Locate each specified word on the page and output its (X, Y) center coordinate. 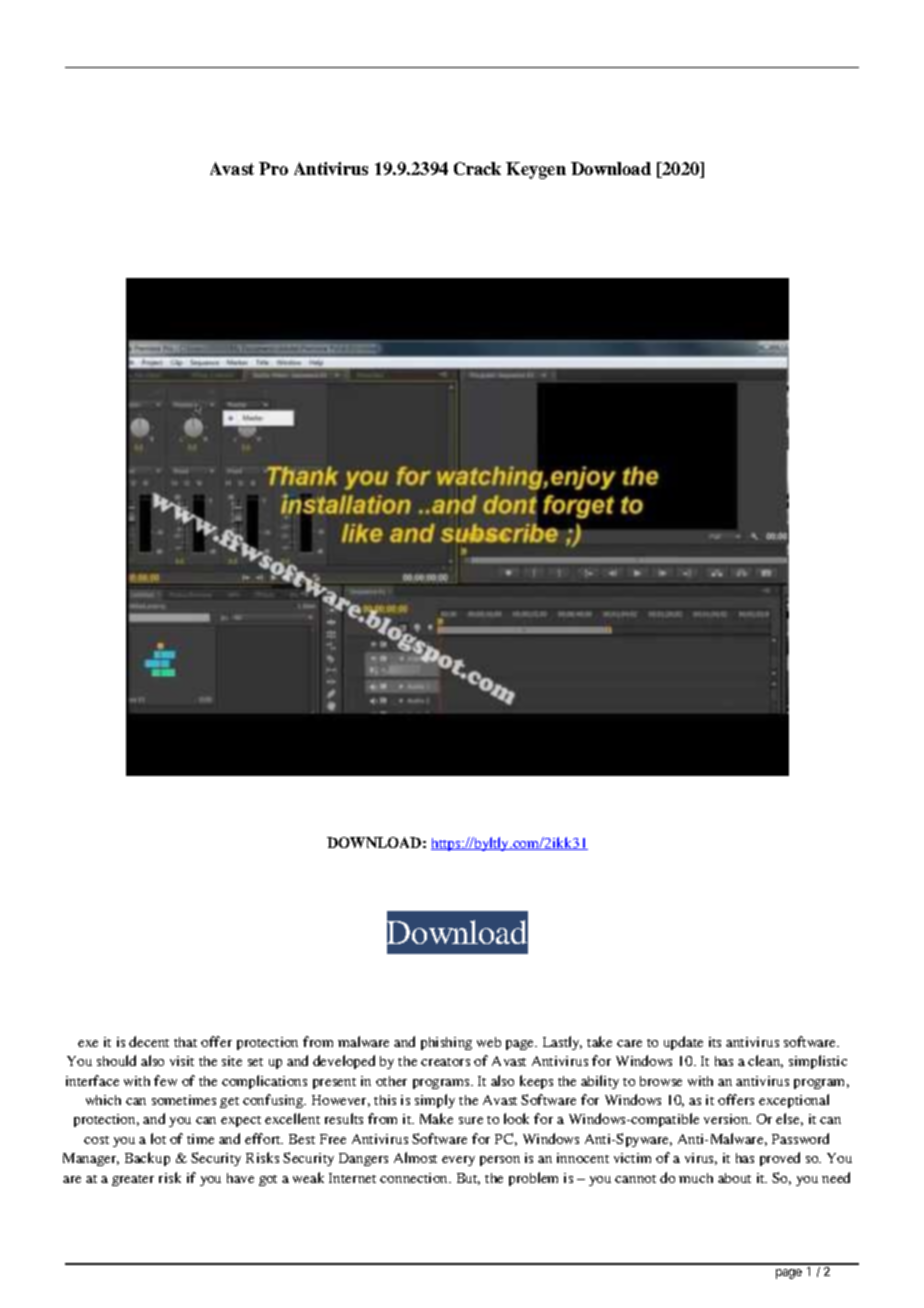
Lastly (562, 1043)
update (683, 1043)
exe (88, 1043)
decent (149, 1041)
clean (765, 1061)
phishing (446, 1043)
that (185, 1042)
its (715, 1042)
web (489, 1042)
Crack (477, 168)
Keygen (536, 170)
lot (158, 1138)
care (629, 1043)
